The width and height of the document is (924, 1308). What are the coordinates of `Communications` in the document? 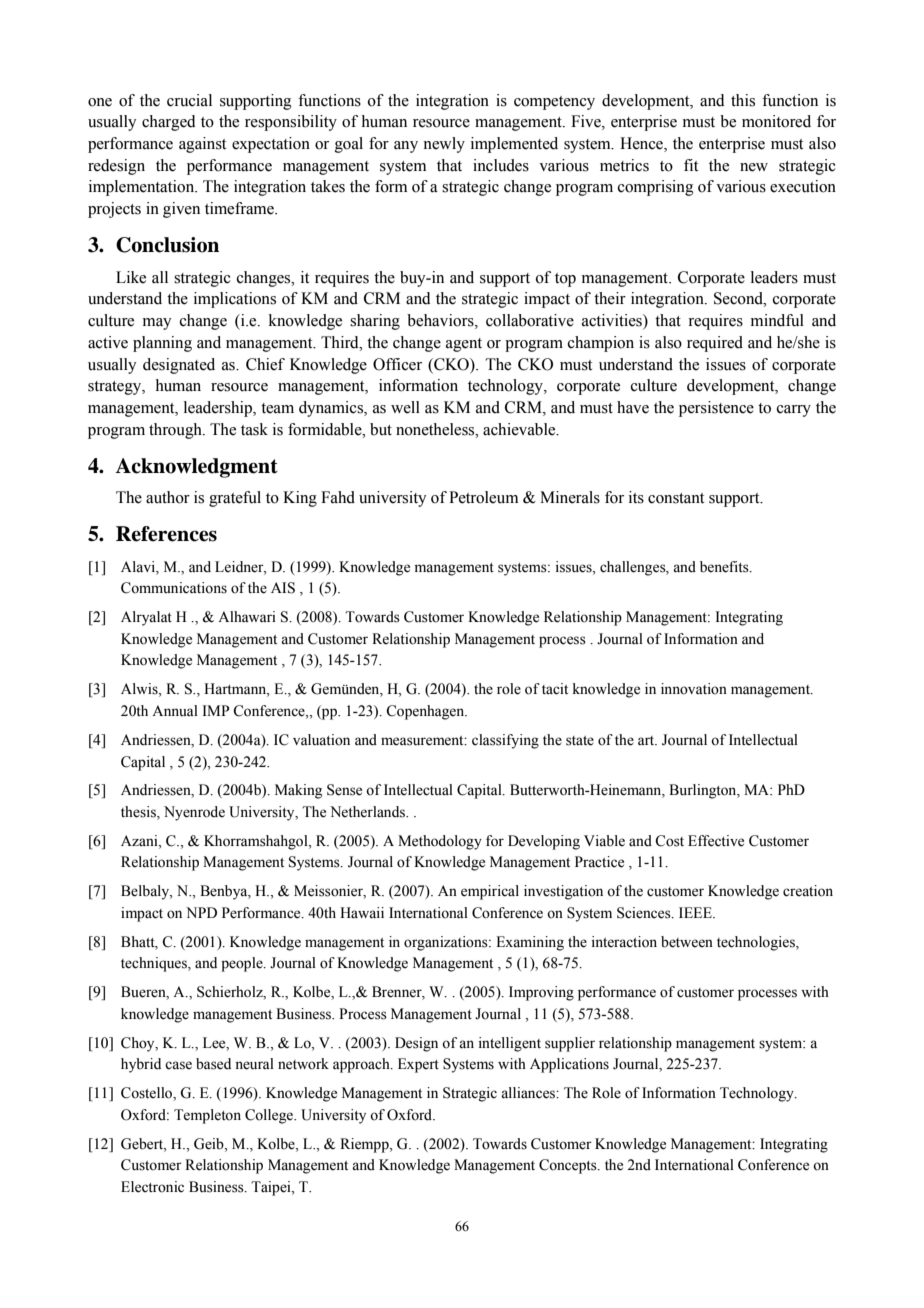 It's located at (174, 588).
